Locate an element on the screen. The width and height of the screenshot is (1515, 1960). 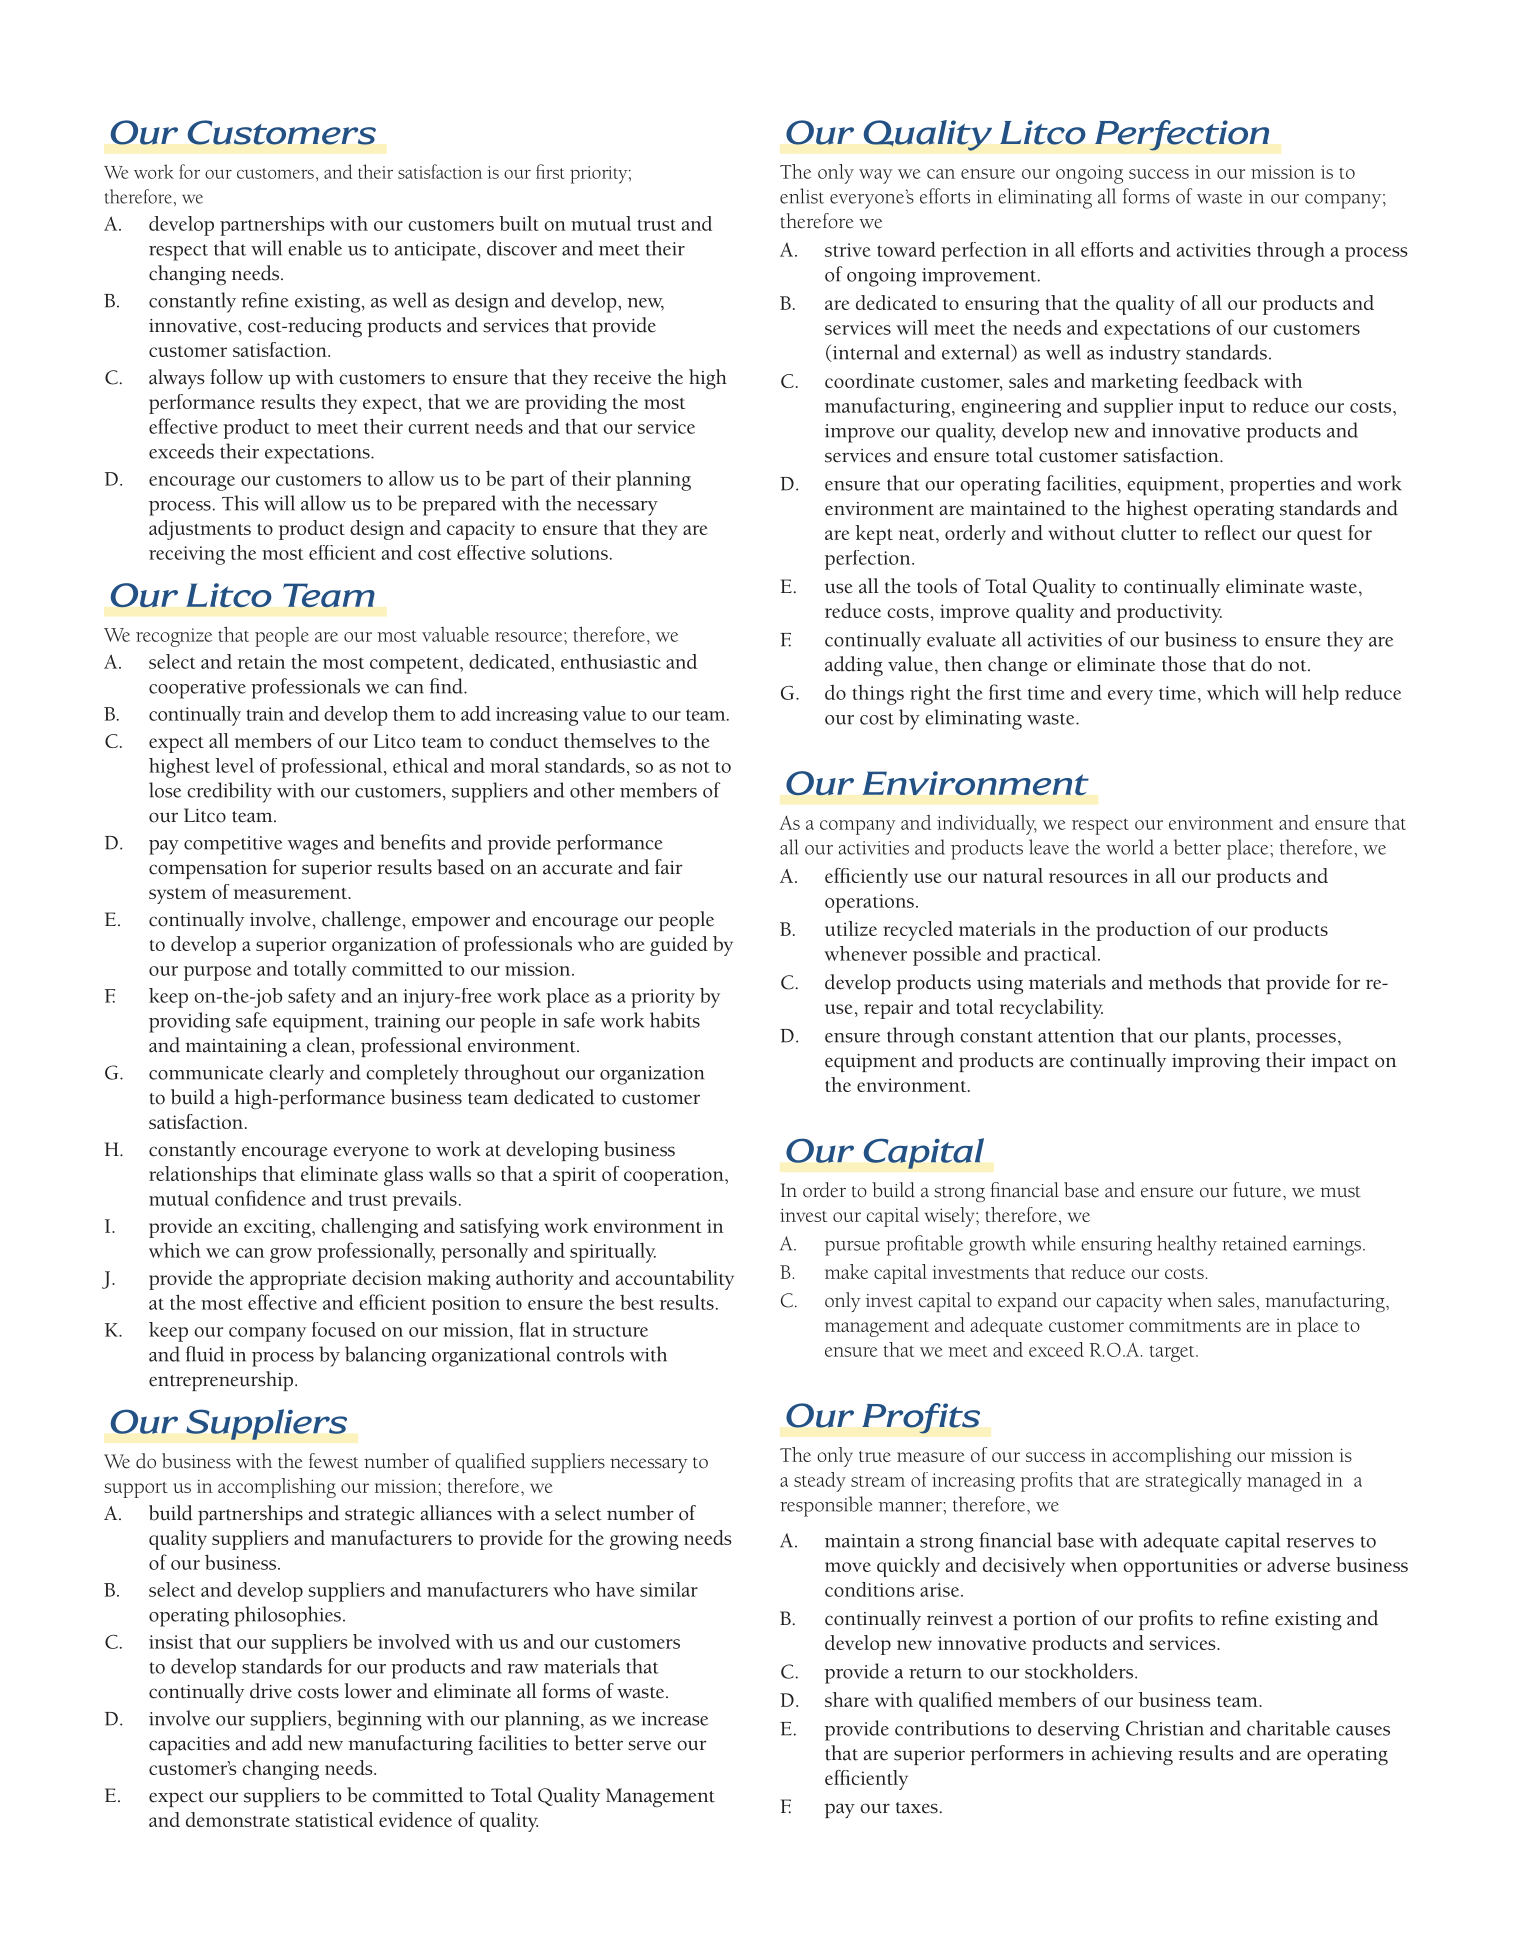
Christian is located at coordinates (1165, 1728).
